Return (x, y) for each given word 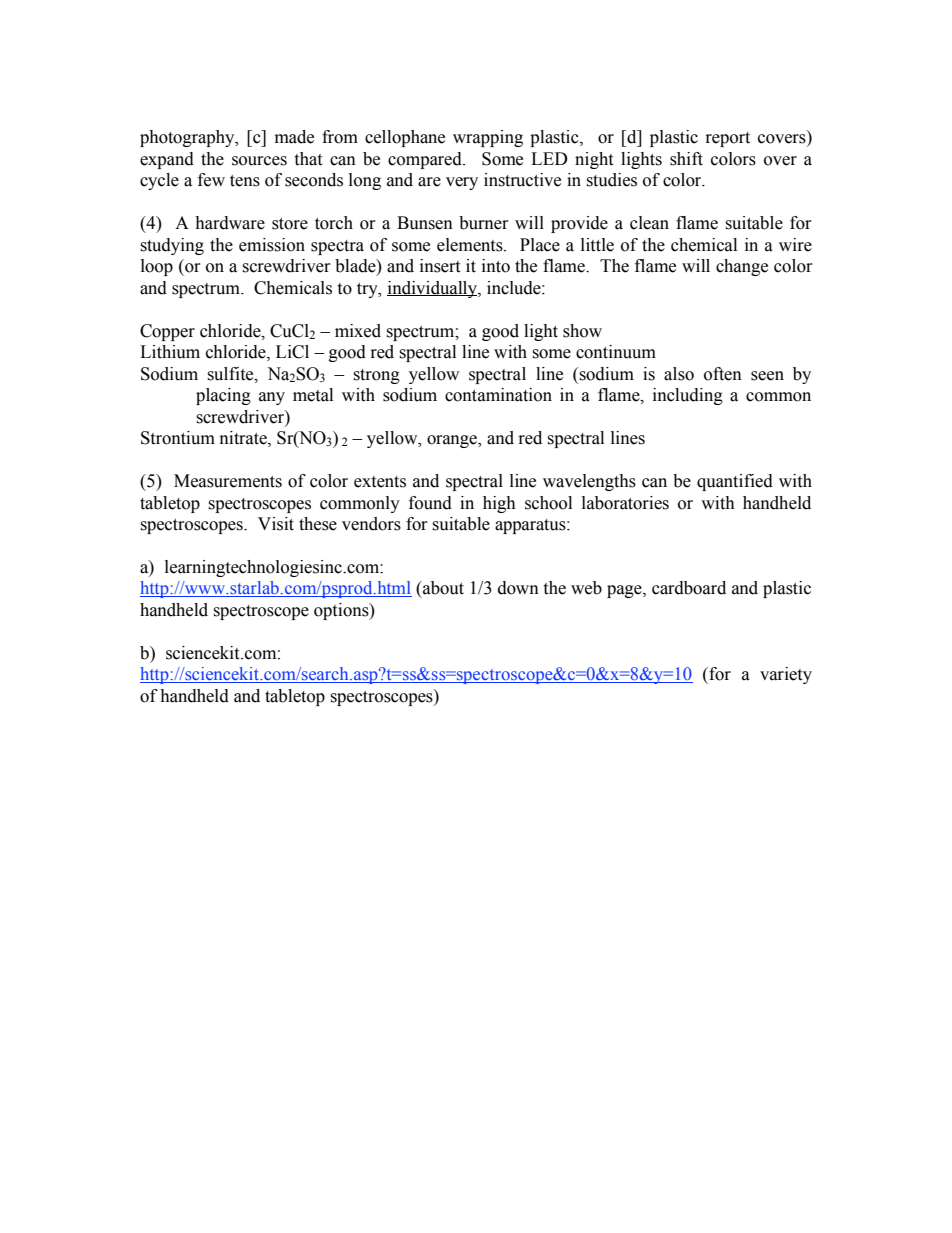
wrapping (488, 138)
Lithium (170, 352)
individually (433, 289)
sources (259, 161)
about (442, 588)
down (518, 588)
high (499, 504)
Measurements (228, 481)
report (728, 139)
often (723, 374)
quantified (735, 482)
